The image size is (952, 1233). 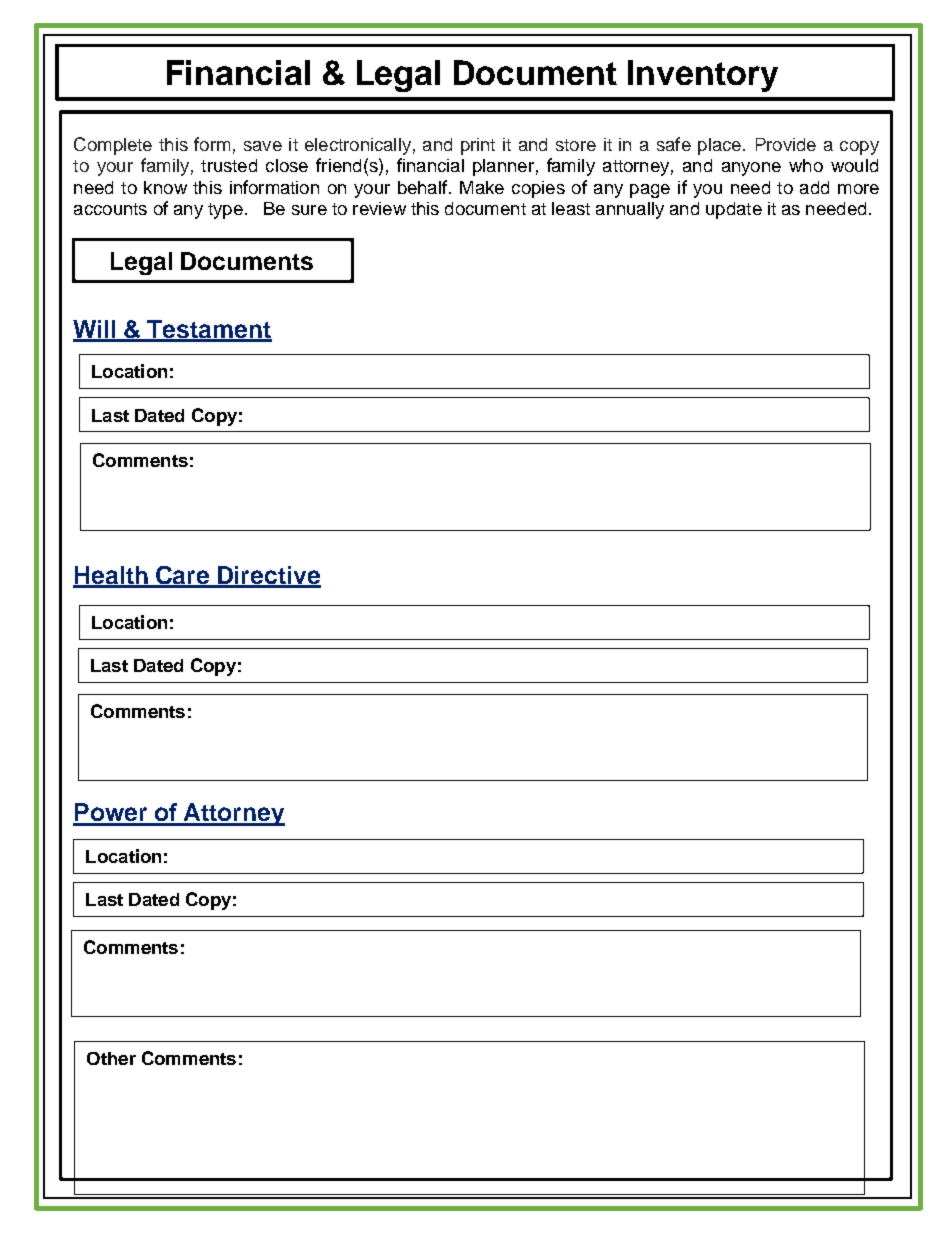 What do you see at coordinates (113, 146) in the screenshot?
I see `Complete` at bounding box center [113, 146].
